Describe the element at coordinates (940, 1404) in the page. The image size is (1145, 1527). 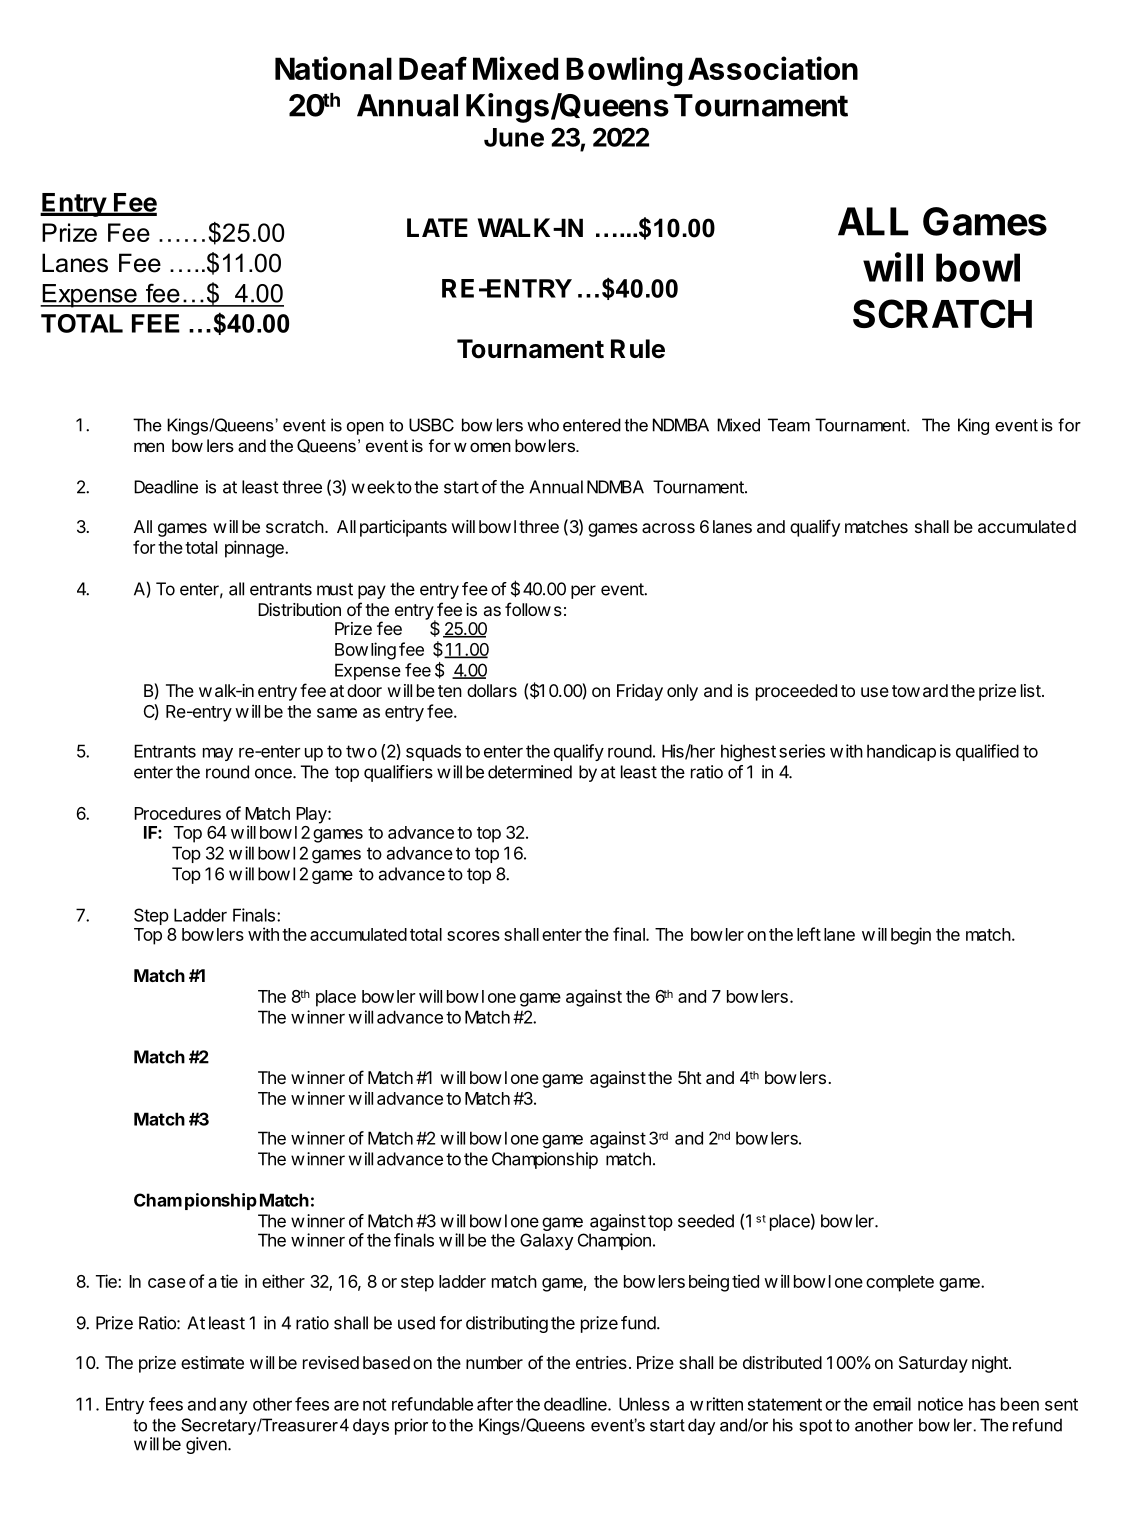
I see `notice` at that location.
